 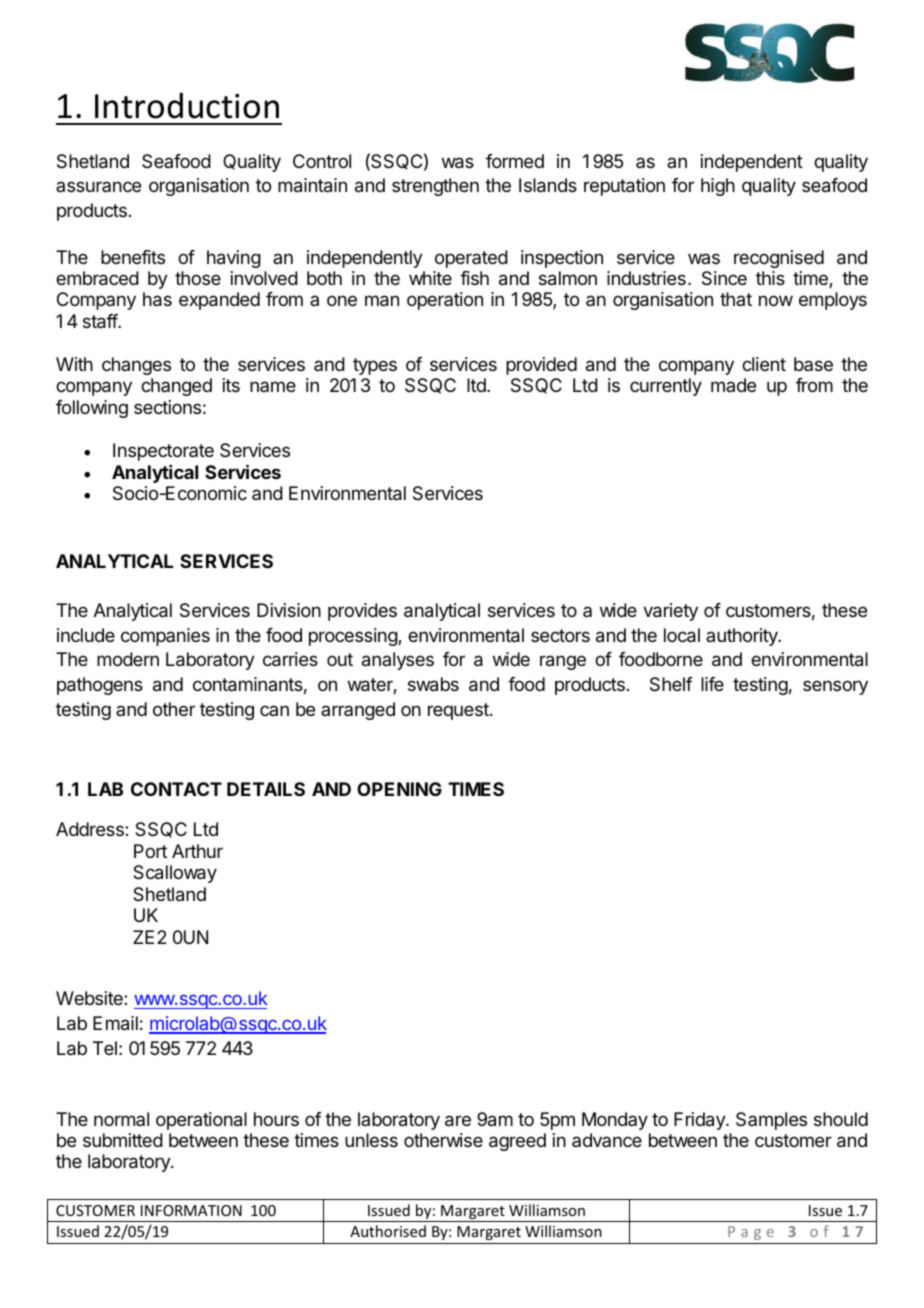 What do you see at coordinates (433, 684) in the screenshot?
I see `swabs` at bounding box center [433, 684].
